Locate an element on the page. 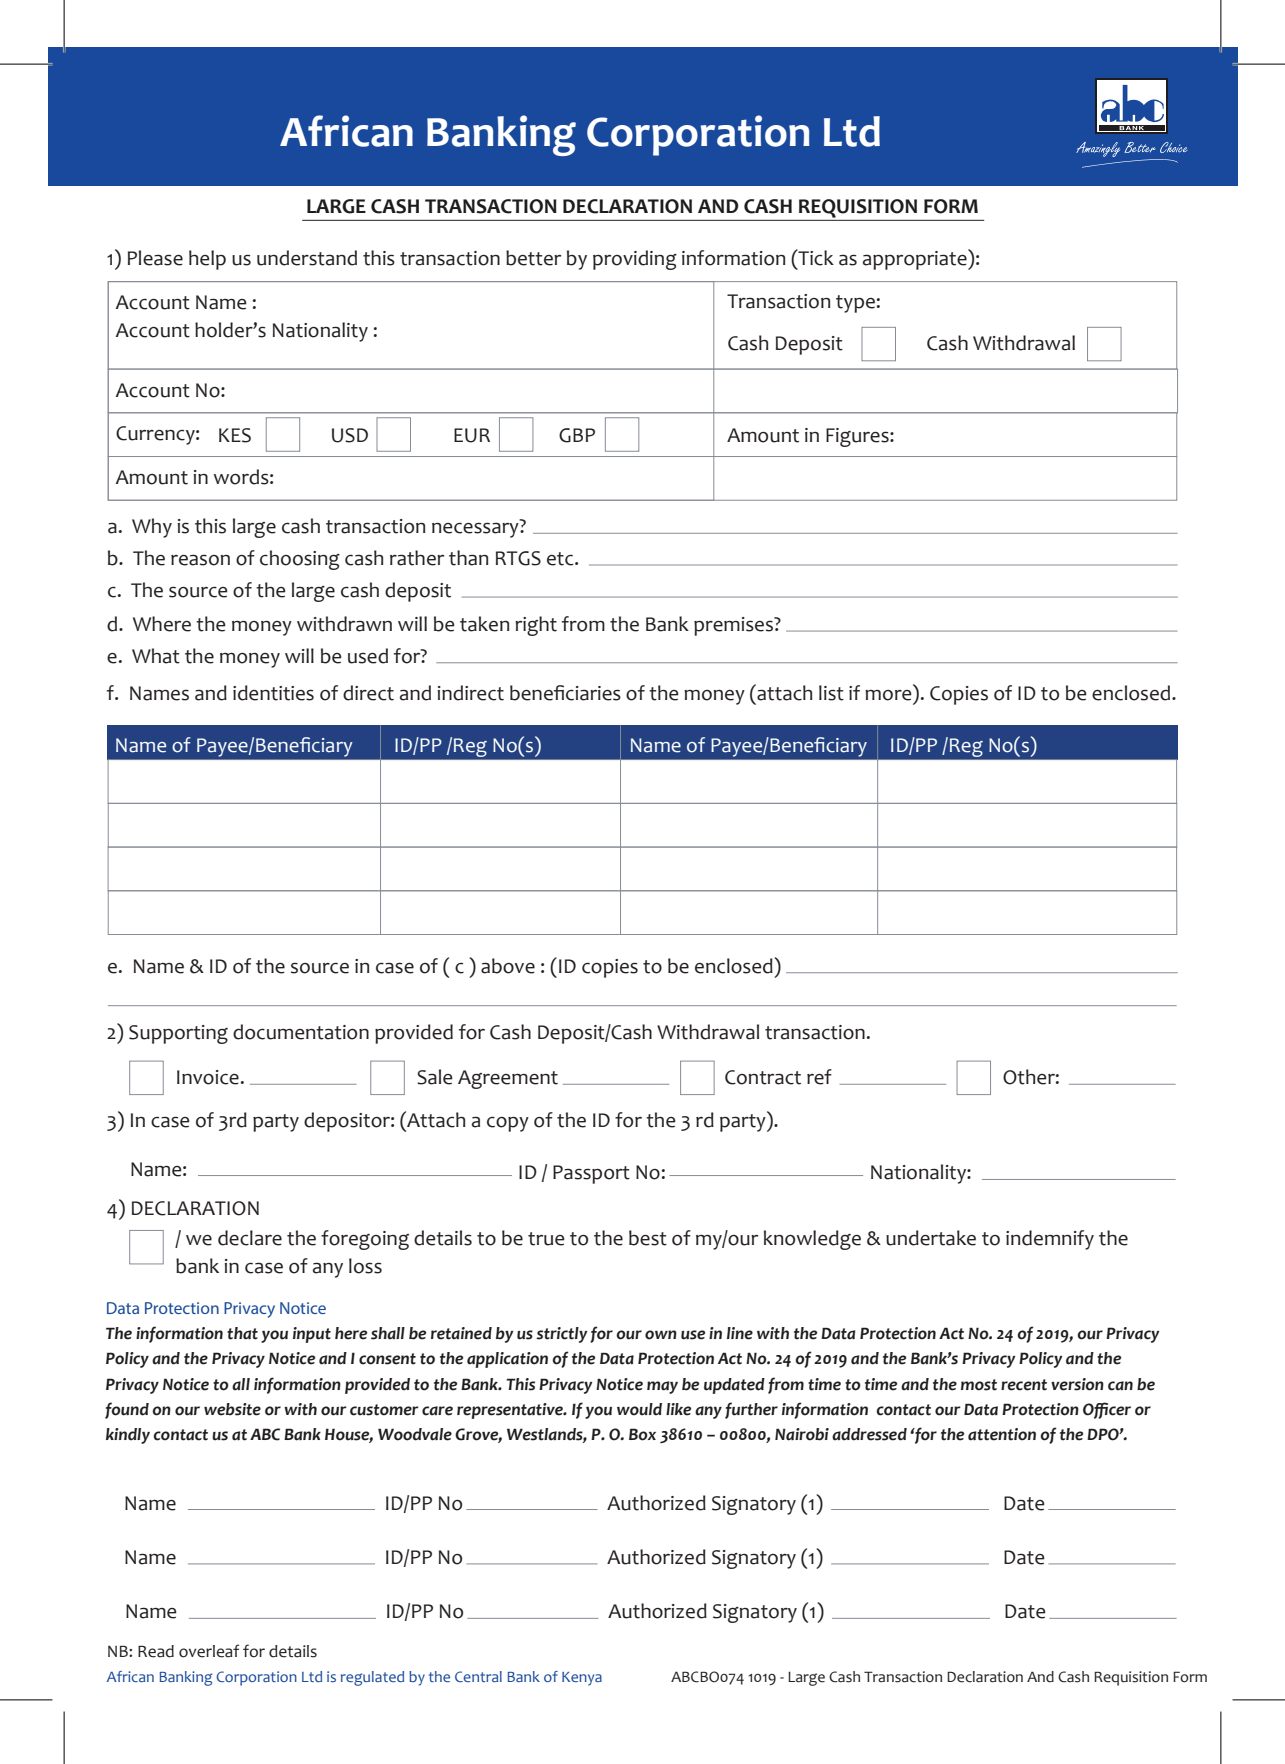 Image resolution: width=1285 pixels, height=1764 pixels. Kenya is located at coordinates (582, 1679).
